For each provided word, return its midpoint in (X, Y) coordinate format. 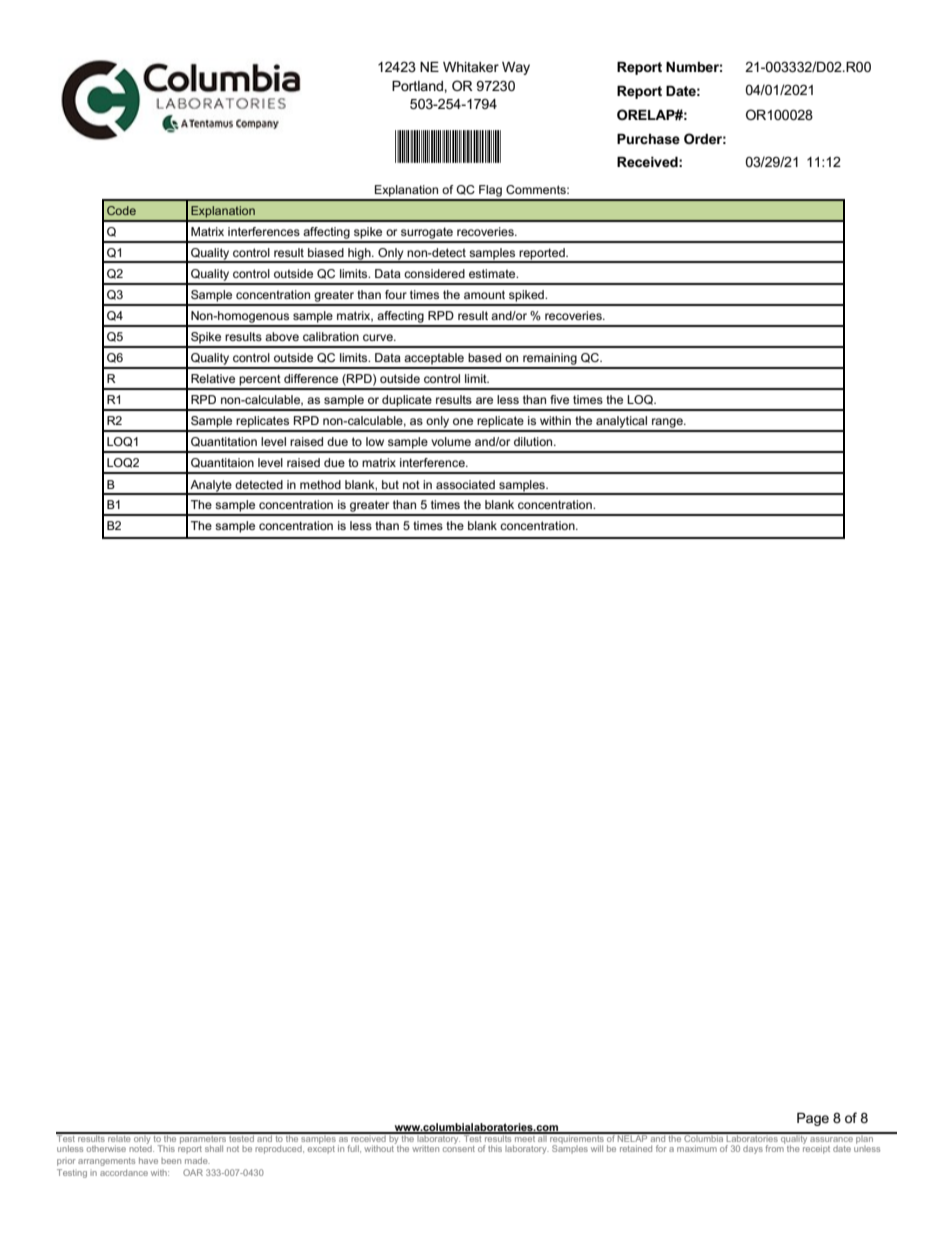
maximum (697, 1148)
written (425, 1149)
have (148, 1160)
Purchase (648, 139)
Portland (418, 86)
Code (121, 210)
